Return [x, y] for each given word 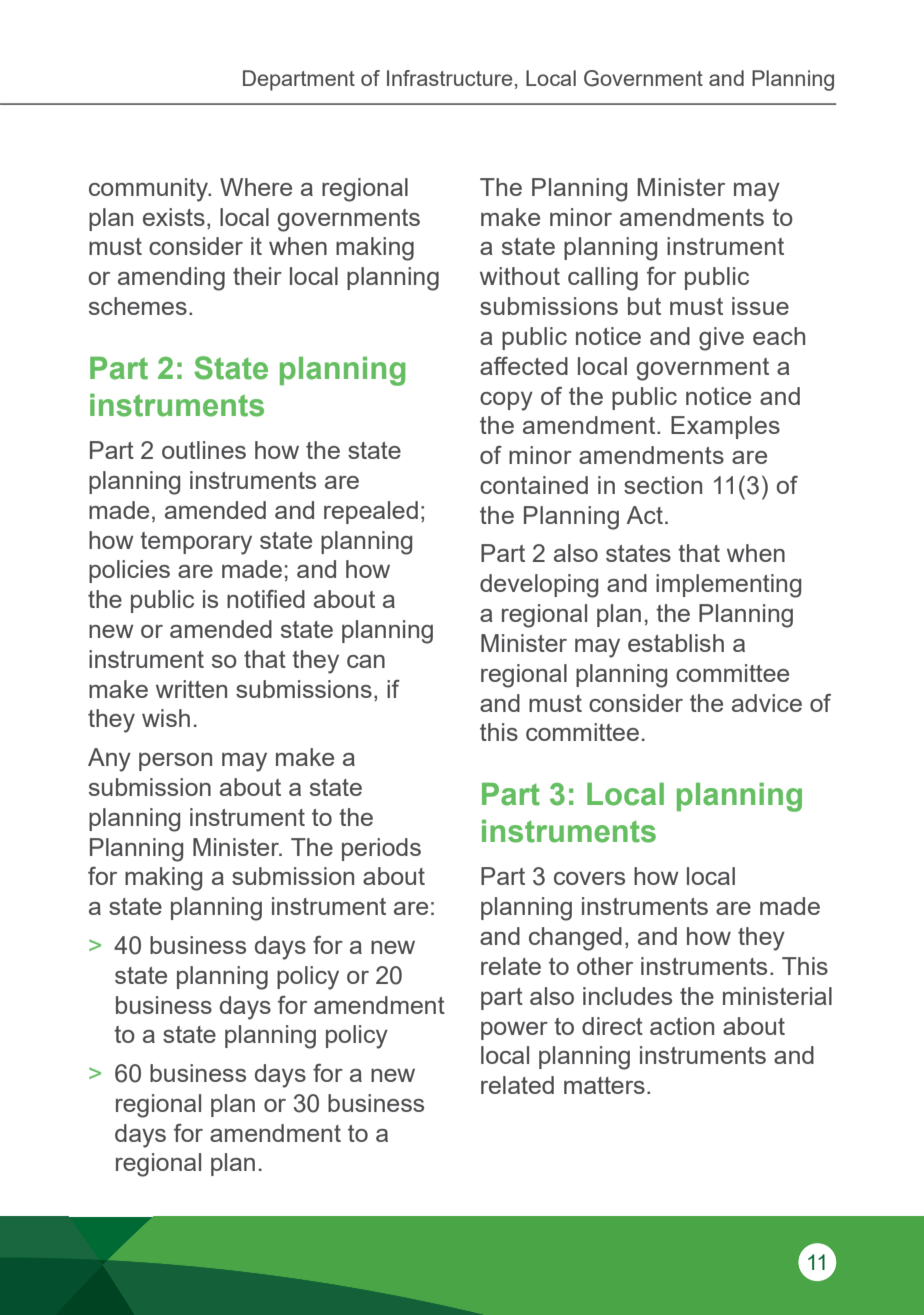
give [721, 339]
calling [603, 279]
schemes [138, 306]
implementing [728, 586]
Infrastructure [449, 78]
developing [539, 586]
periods [381, 849]
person [175, 762]
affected [524, 366]
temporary [196, 543]
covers [589, 878]
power [514, 1031]
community [149, 190]
